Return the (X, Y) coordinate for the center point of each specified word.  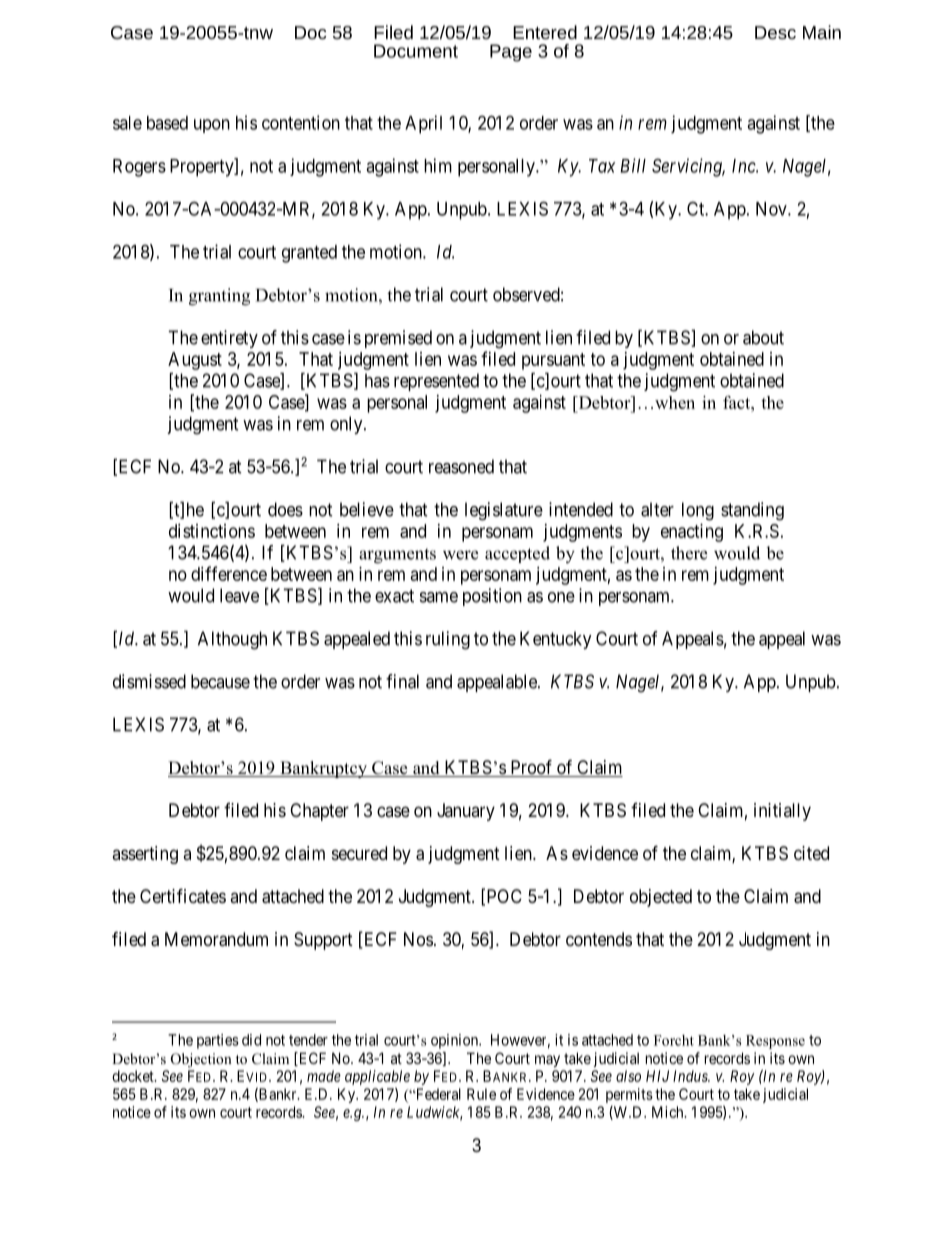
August (195, 361)
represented (436, 382)
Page (511, 53)
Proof (531, 768)
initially (782, 812)
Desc (775, 32)
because (220, 681)
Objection (201, 1060)
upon (212, 126)
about (763, 337)
